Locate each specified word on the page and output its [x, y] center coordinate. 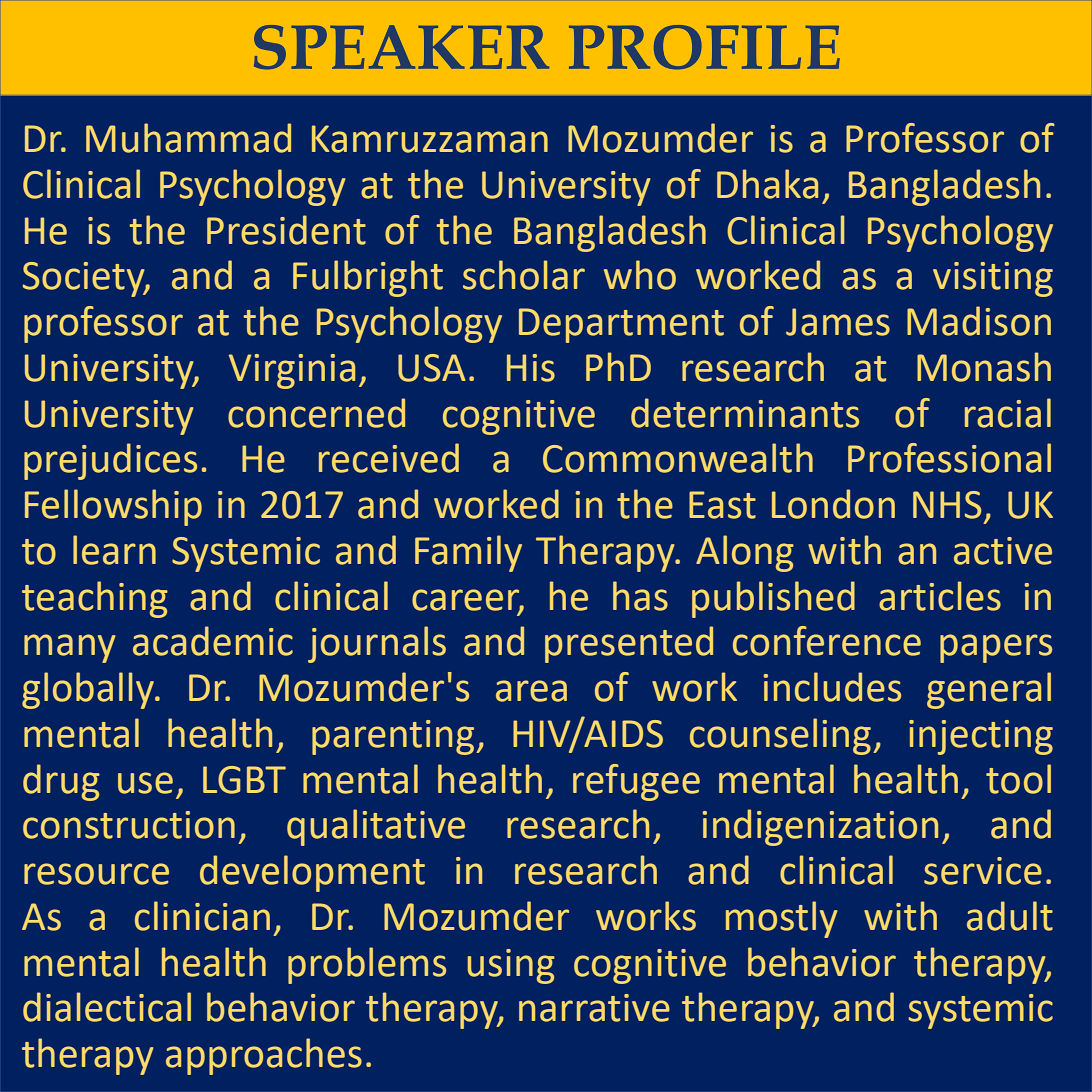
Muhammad [188, 138]
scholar [524, 275]
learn [114, 550]
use [145, 783]
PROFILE [704, 47]
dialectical [107, 1007]
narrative [594, 1008]
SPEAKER [401, 47]
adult [1010, 916]
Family [468, 553]
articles [940, 596]
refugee [636, 782]
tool [1018, 779]
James [838, 322]
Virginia [292, 371]
